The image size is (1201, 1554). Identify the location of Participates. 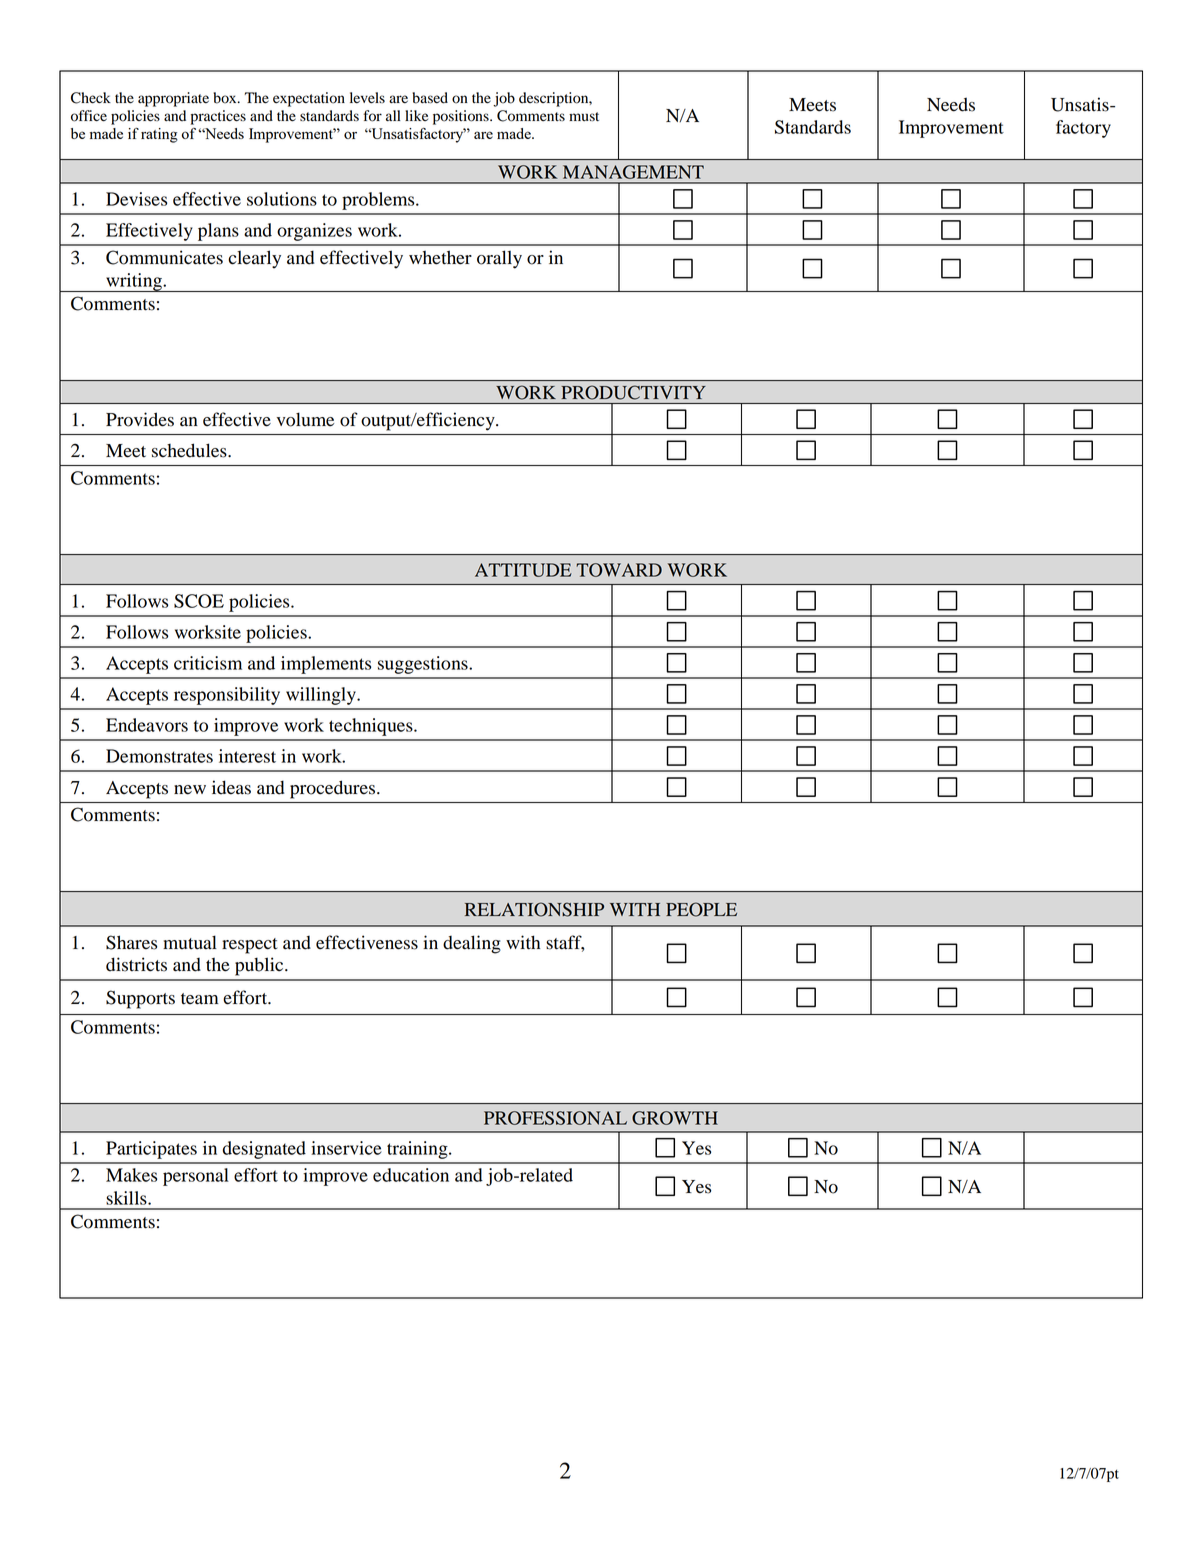
(151, 1150).
